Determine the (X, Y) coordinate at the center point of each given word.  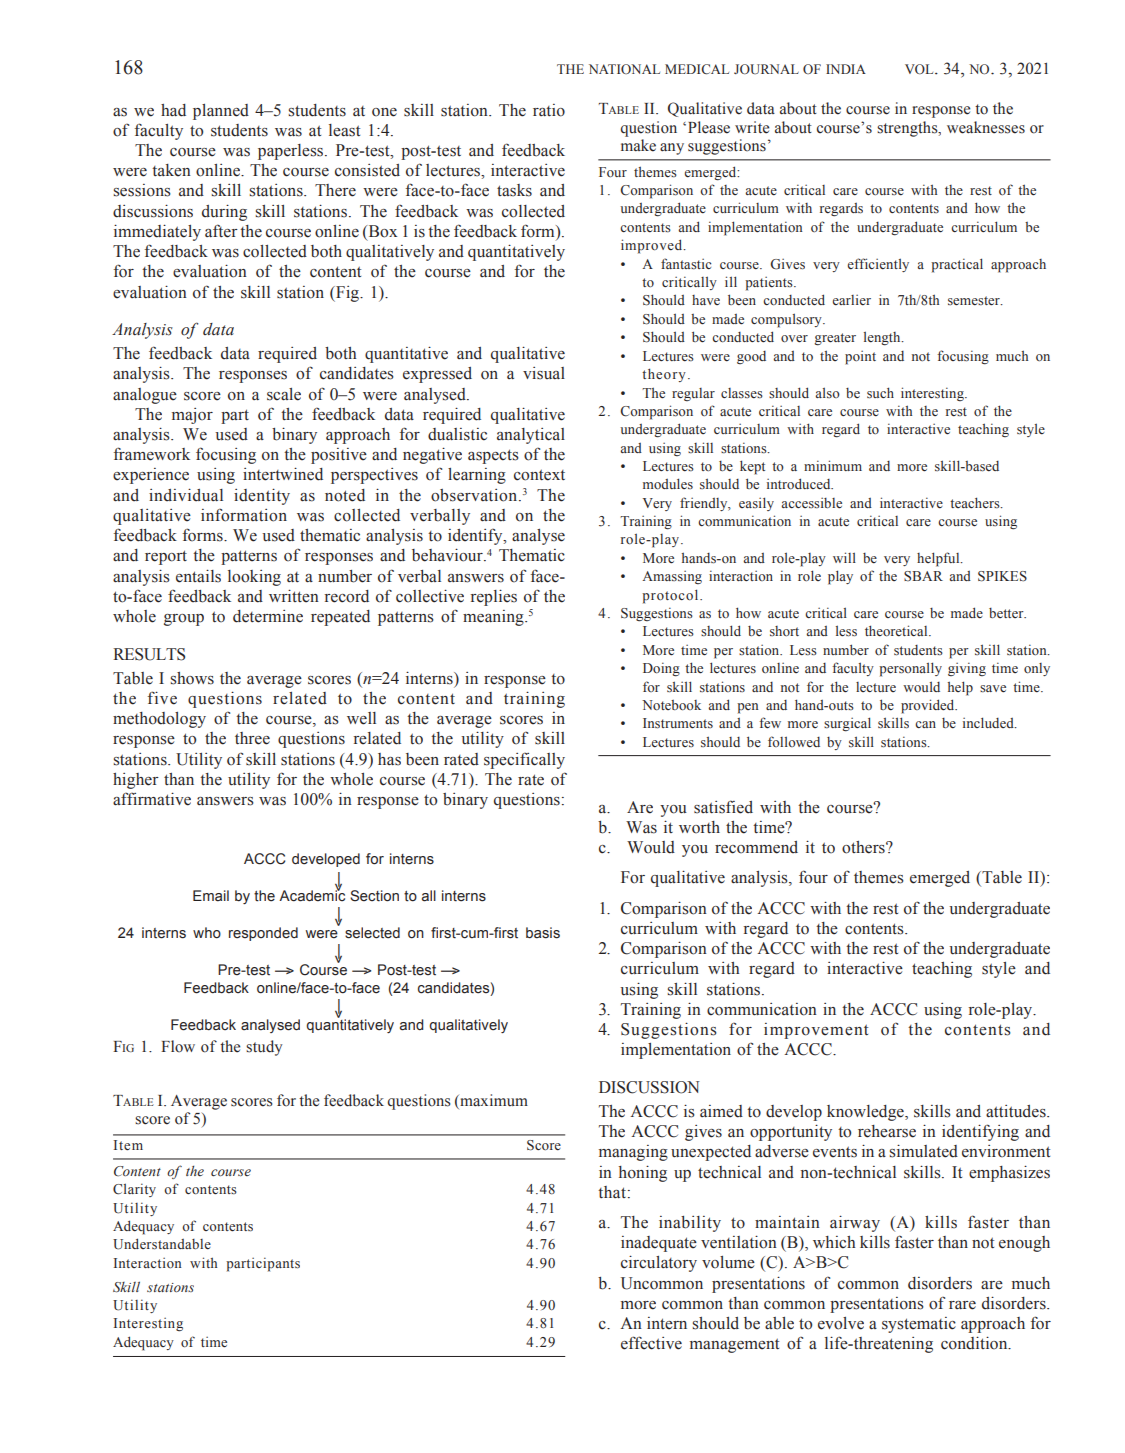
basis (543, 933)
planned (221, 112)
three (252, 738)
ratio (549, 110)
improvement (816, 1031)
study (264, 1048)
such (880, 393)
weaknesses (986, 127)
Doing (661, 669)
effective (651, 1343)
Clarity (134, 1190)
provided (929, 706)
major (192, 416)
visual (544, 373)
